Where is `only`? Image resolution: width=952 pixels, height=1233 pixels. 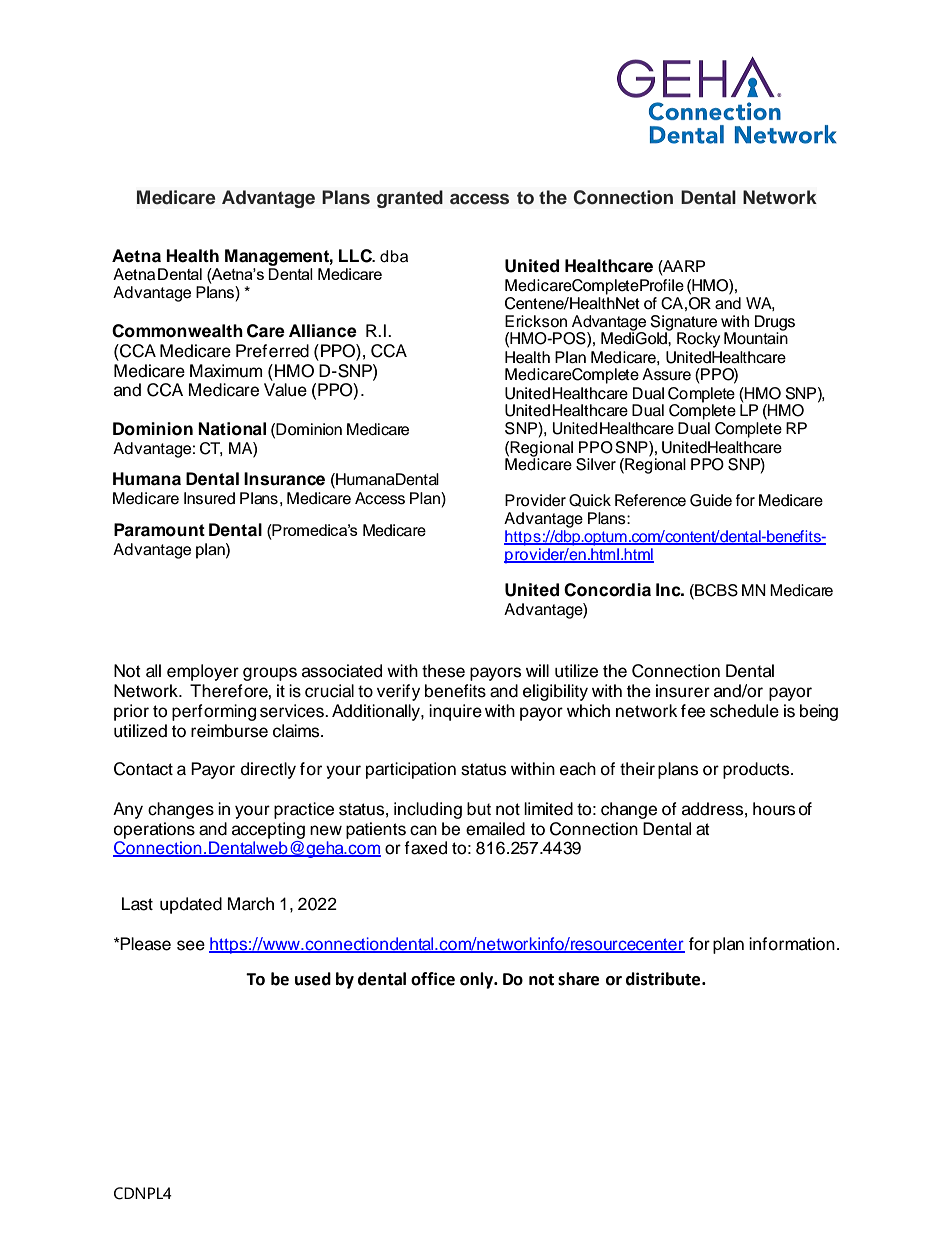 only is located at coordinates (478, 980).
